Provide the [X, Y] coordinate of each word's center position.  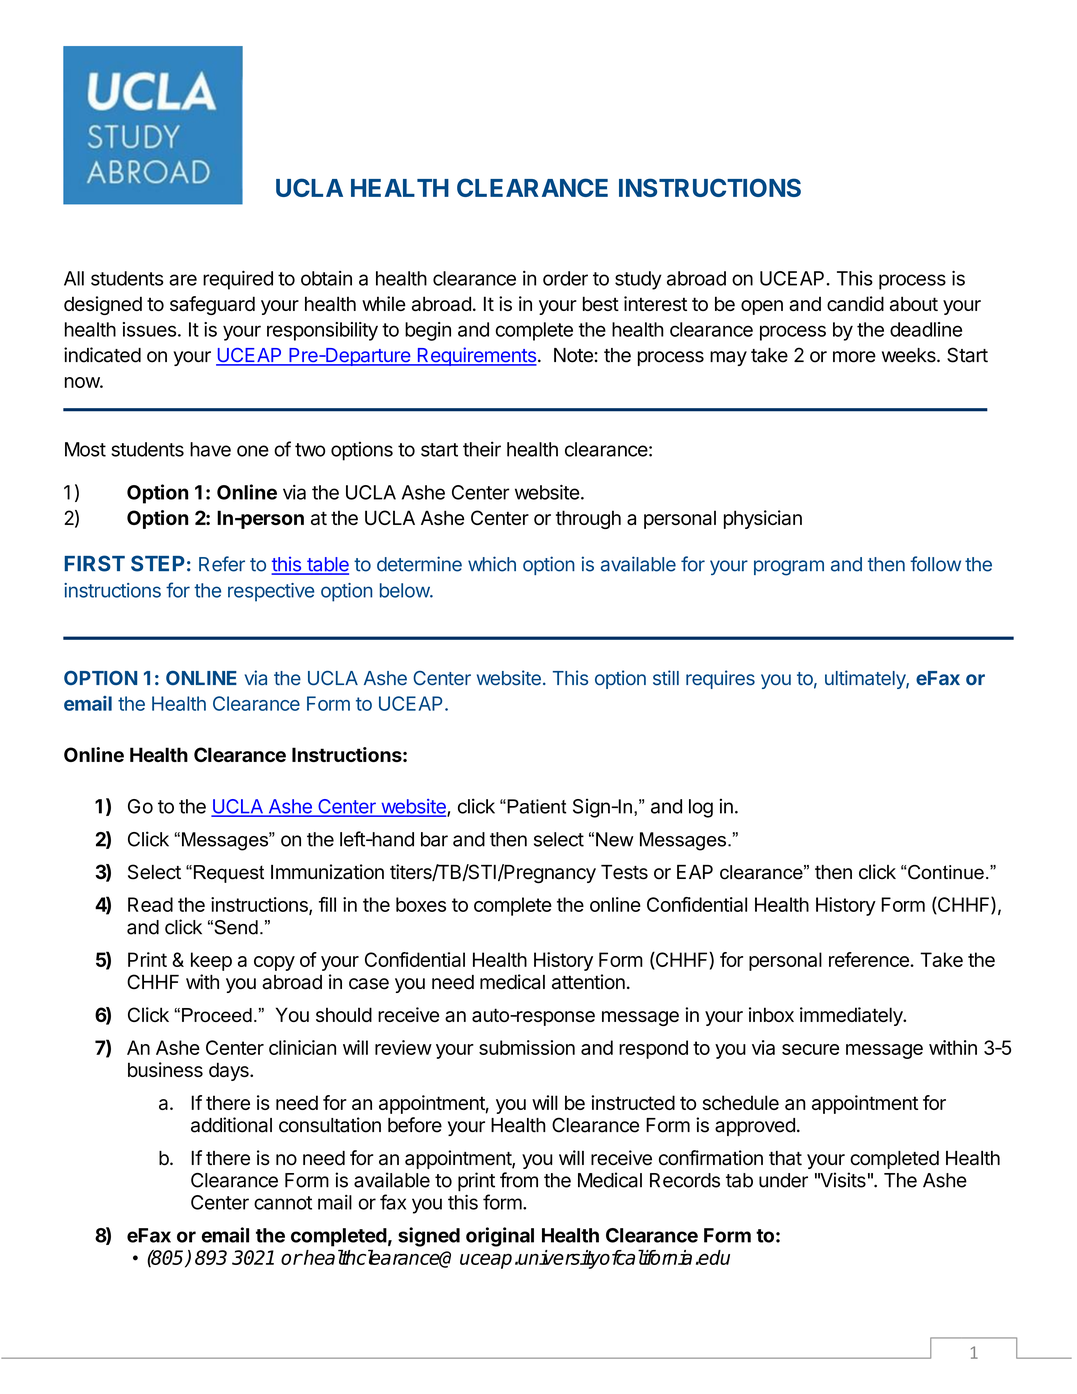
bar [434, 839]
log [701, 808]
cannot [283, 1203]
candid [855, 303]
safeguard [212, 305]
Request [227, 874]
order [565, 278]
